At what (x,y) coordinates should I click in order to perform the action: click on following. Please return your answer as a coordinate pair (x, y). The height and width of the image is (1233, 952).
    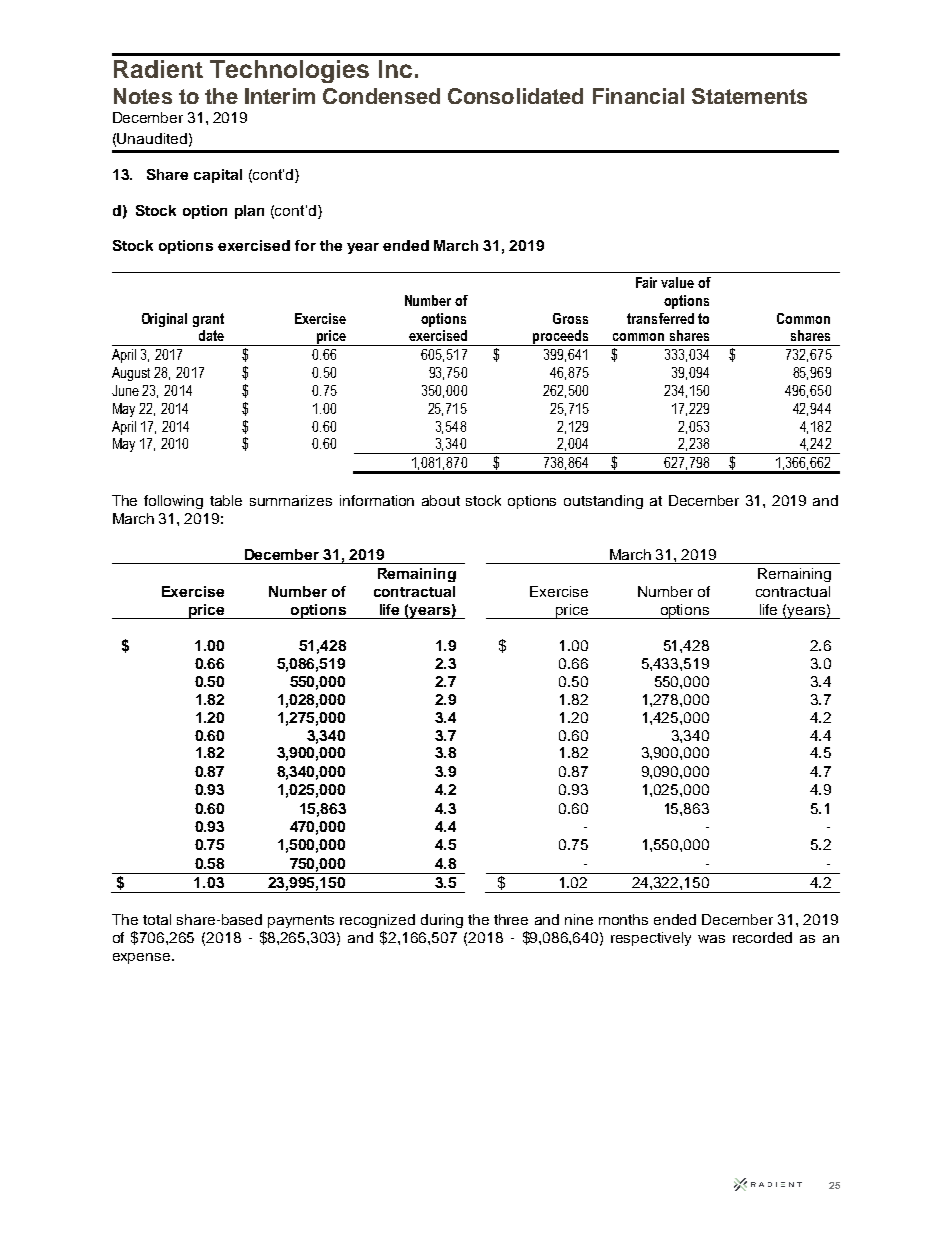
    Looking at the image, I should click on (173, 502).
